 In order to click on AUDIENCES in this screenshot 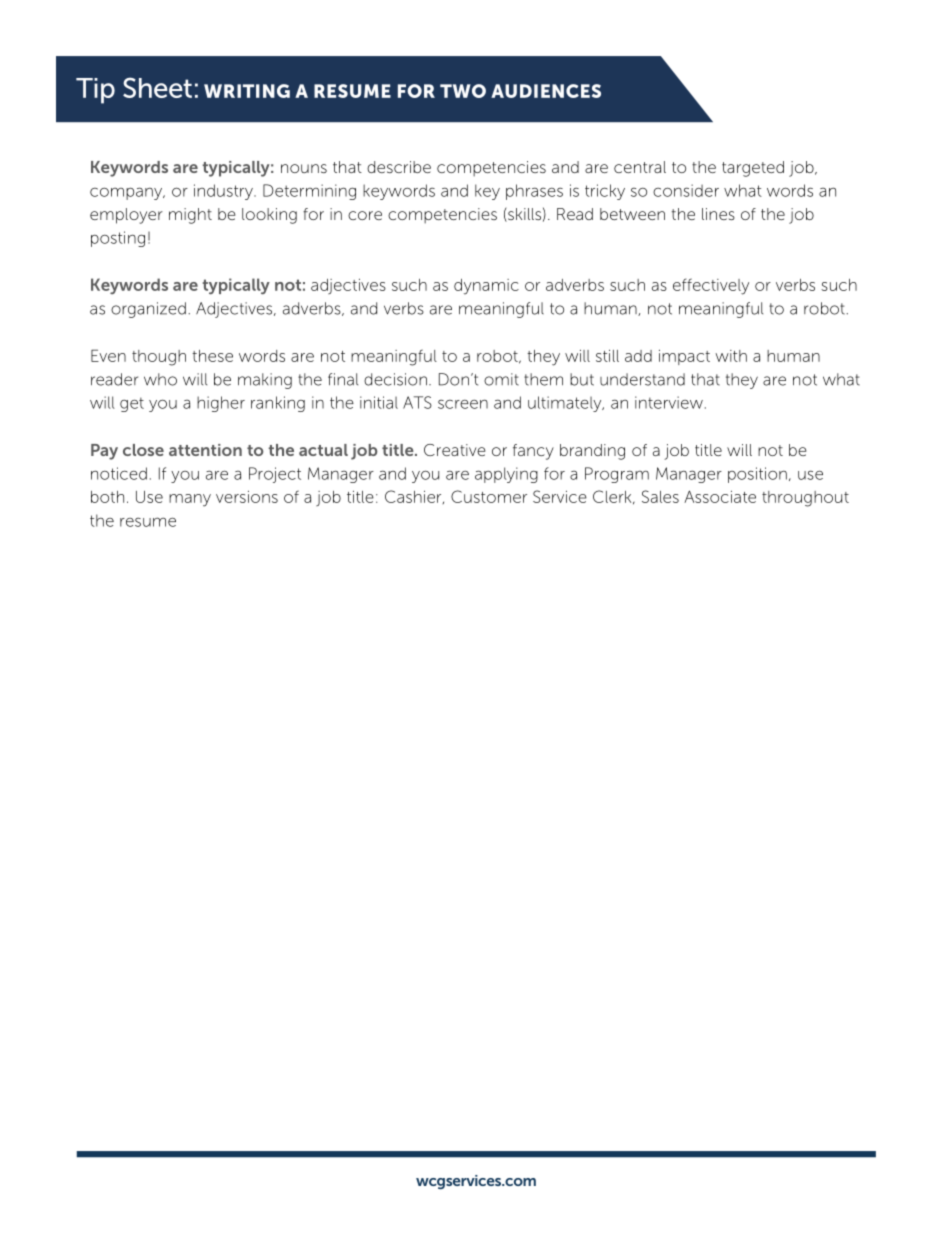, I will do `click(546, 91)`.
